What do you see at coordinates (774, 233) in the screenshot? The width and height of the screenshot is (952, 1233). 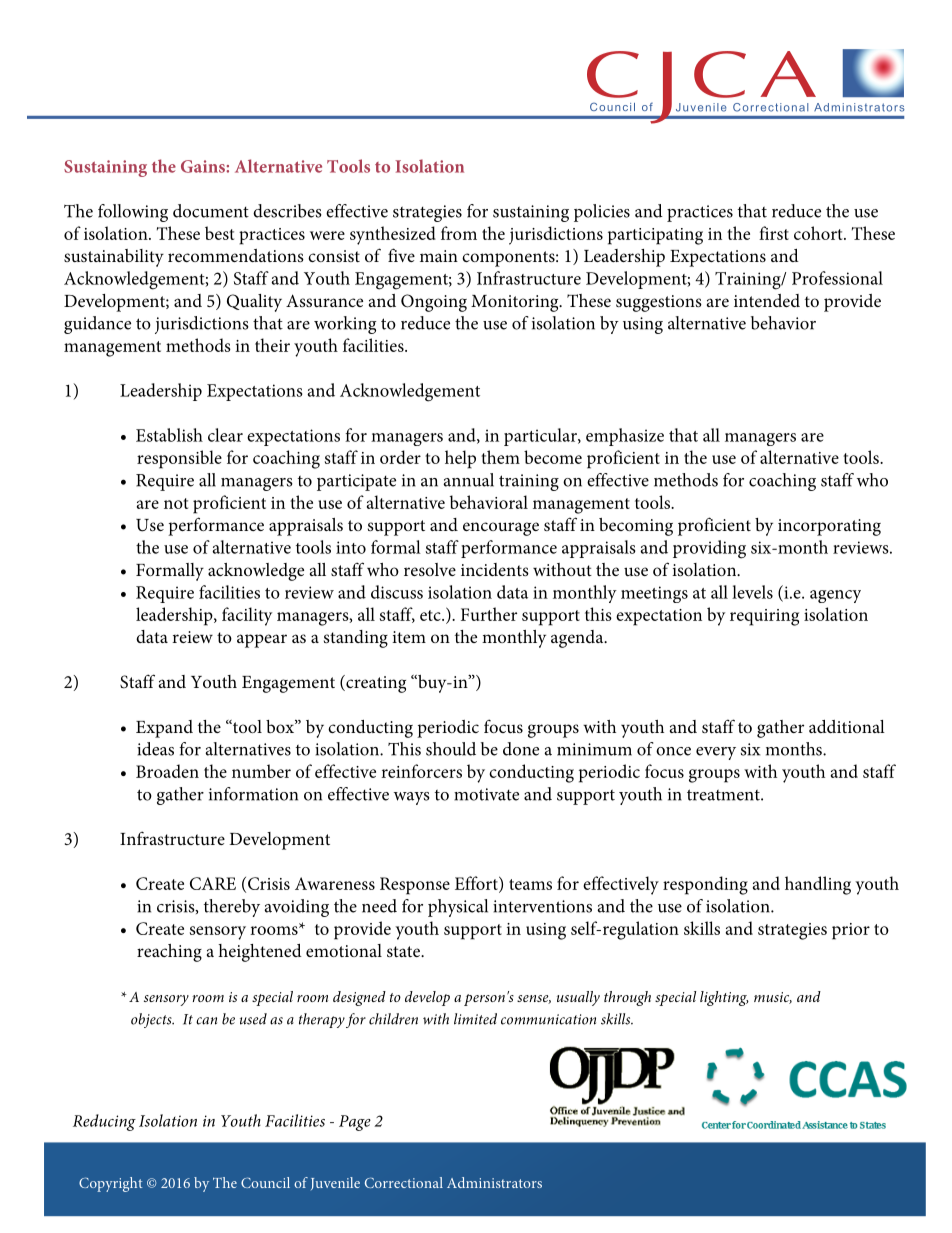 I see `first` at bounding box center [774, 233].
